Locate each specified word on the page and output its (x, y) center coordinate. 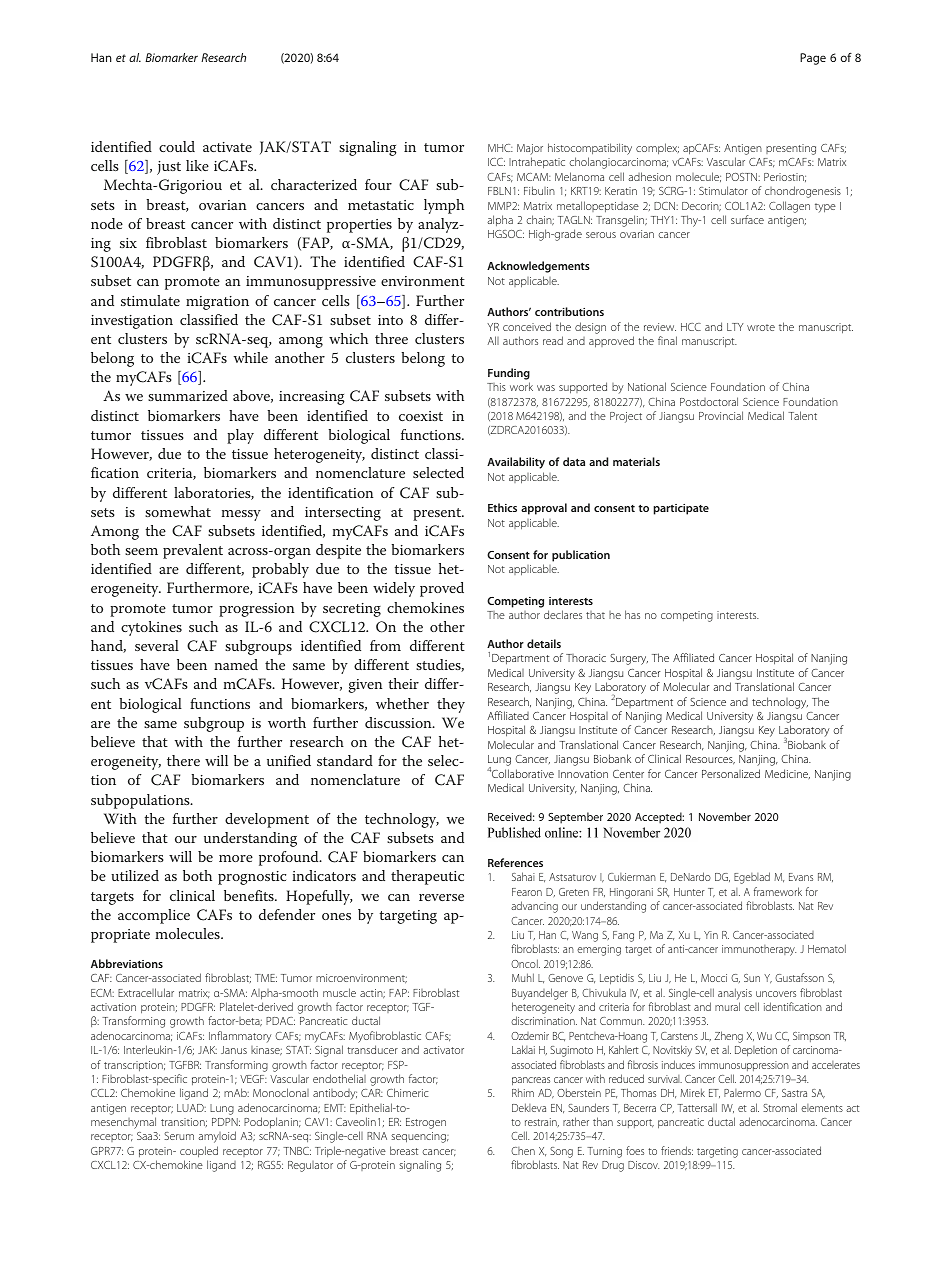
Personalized (731, 773)
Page (813, 59)
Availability (516, 463)
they (451, 705)
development (267, 820)
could (177, 146)
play (240, 436)
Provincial (721, 415)
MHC (500, 148)
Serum (179, 1136)
